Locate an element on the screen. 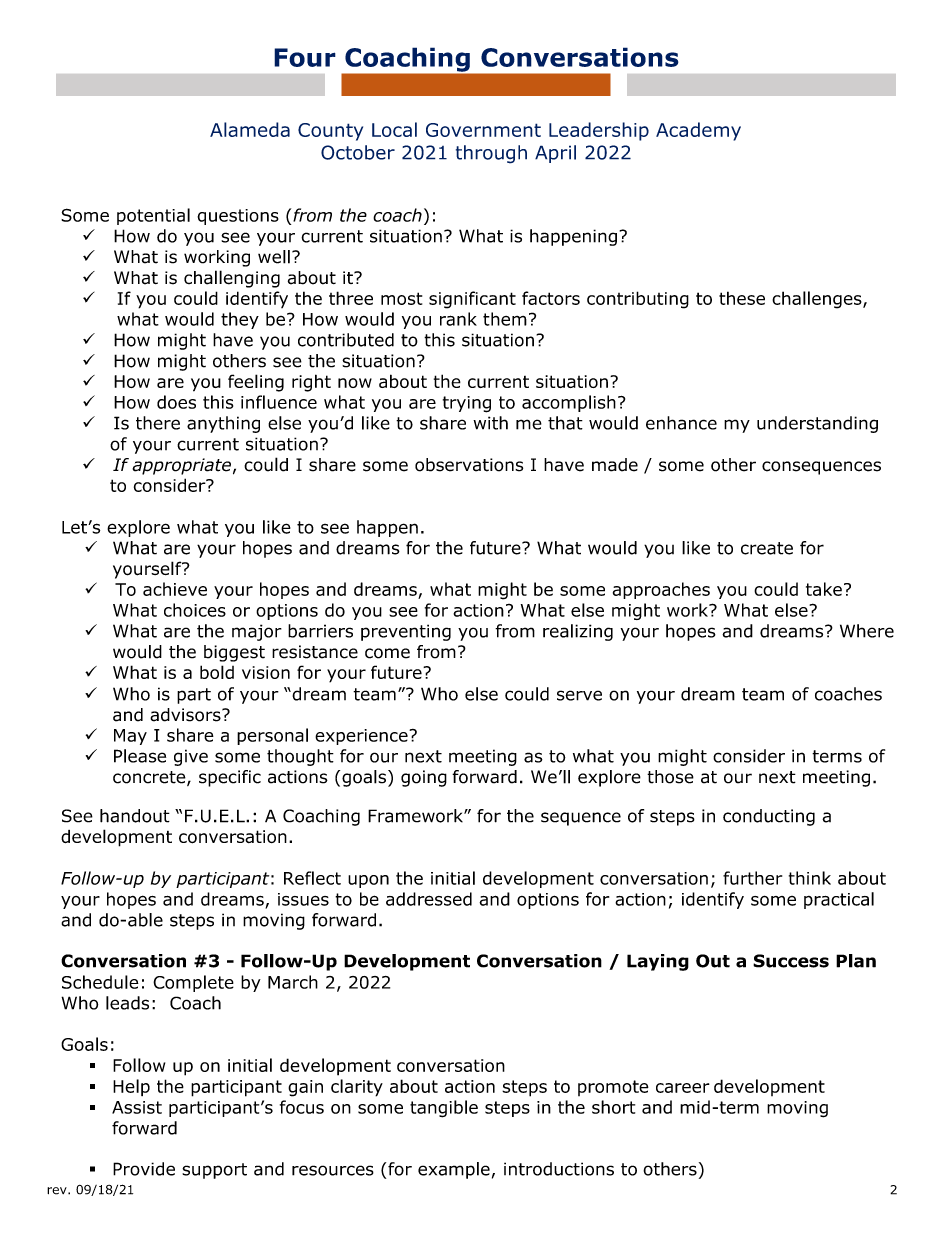  Government is located at coordinates (483, 130).
